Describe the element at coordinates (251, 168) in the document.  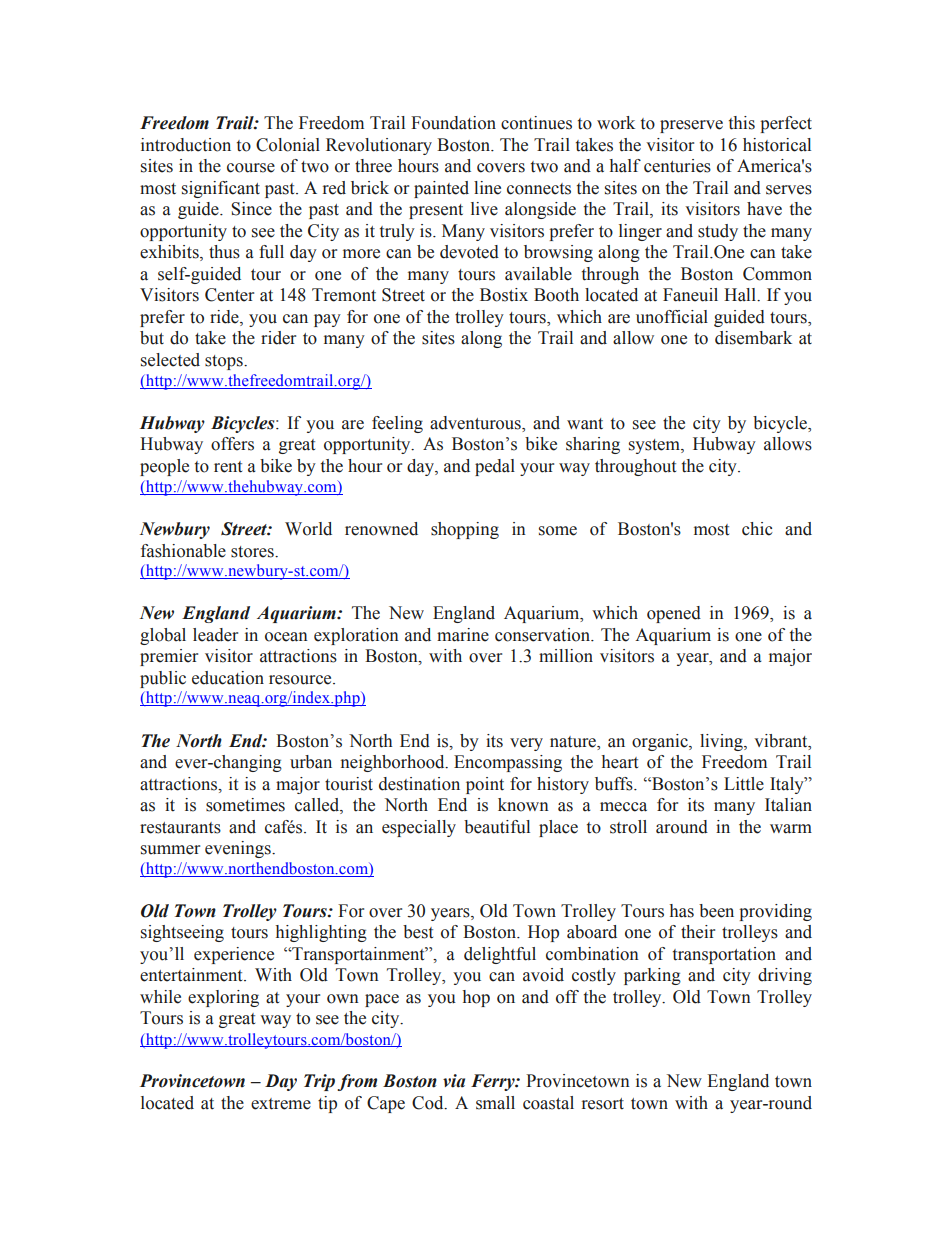
I see `course` at that location.
